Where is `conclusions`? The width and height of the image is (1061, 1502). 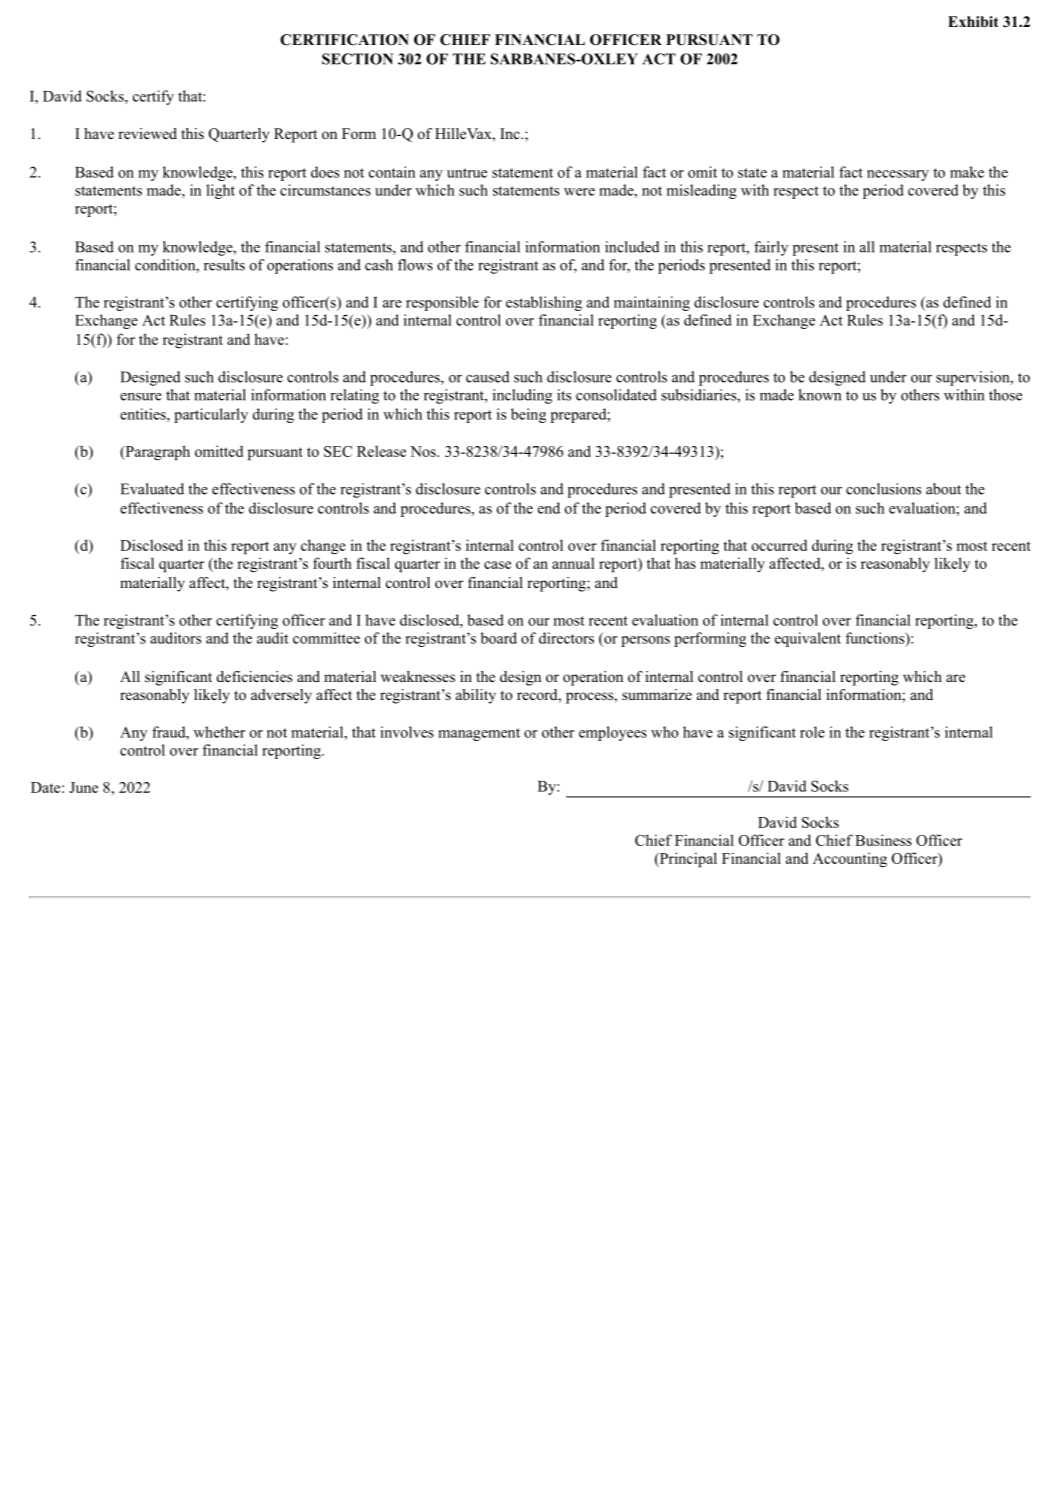 conclusions is located at coordinates (883, 489).
